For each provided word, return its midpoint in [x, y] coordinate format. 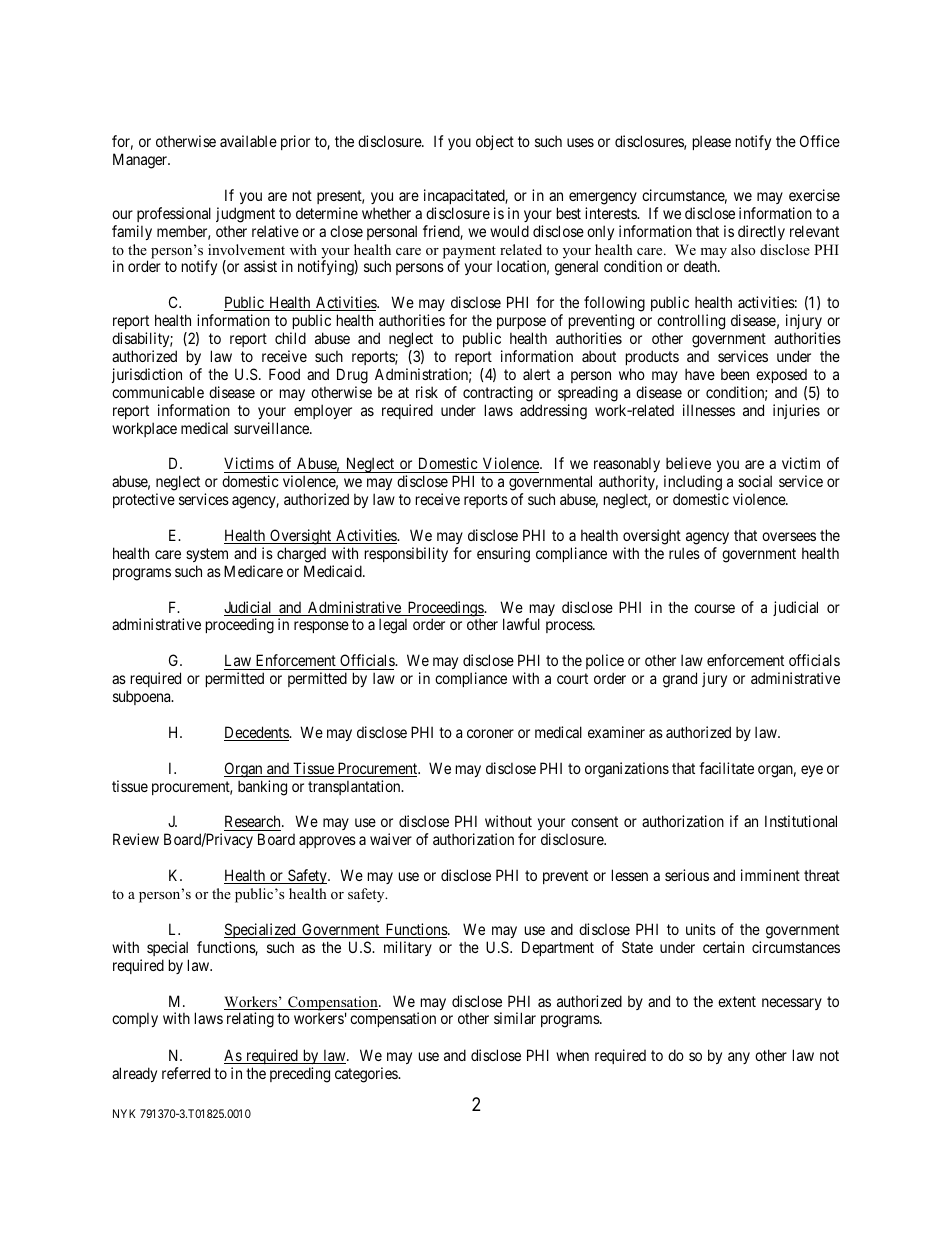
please [712, 142]
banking [262, 788]
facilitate [726, 768]
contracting [498, 394]
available [248, 141]
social [755, 481]
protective [144, 500]
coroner [490, 733]
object [495, 142]
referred [186, 1073]
